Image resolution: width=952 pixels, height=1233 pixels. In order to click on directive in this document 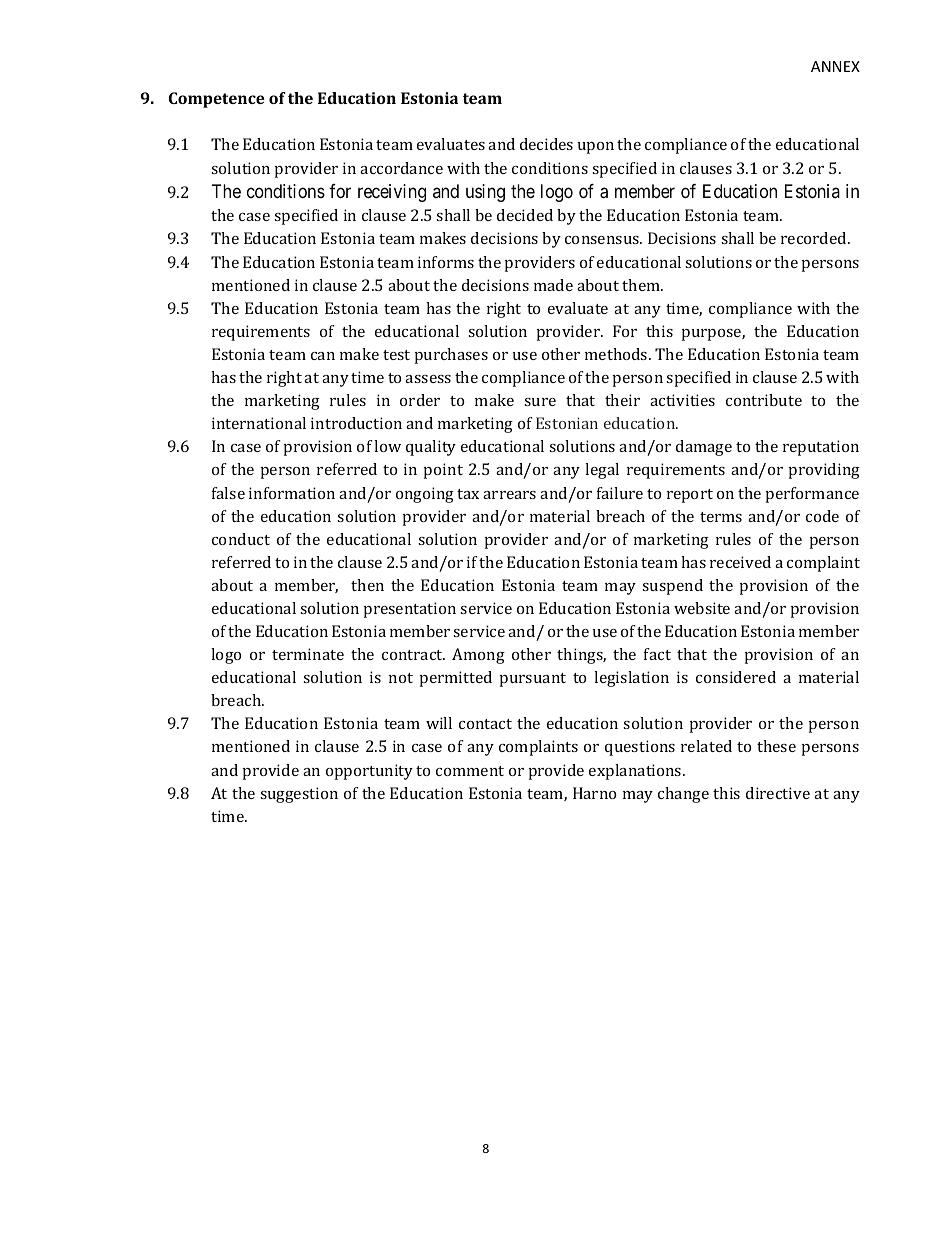, I will do `click(778, 793)`.
